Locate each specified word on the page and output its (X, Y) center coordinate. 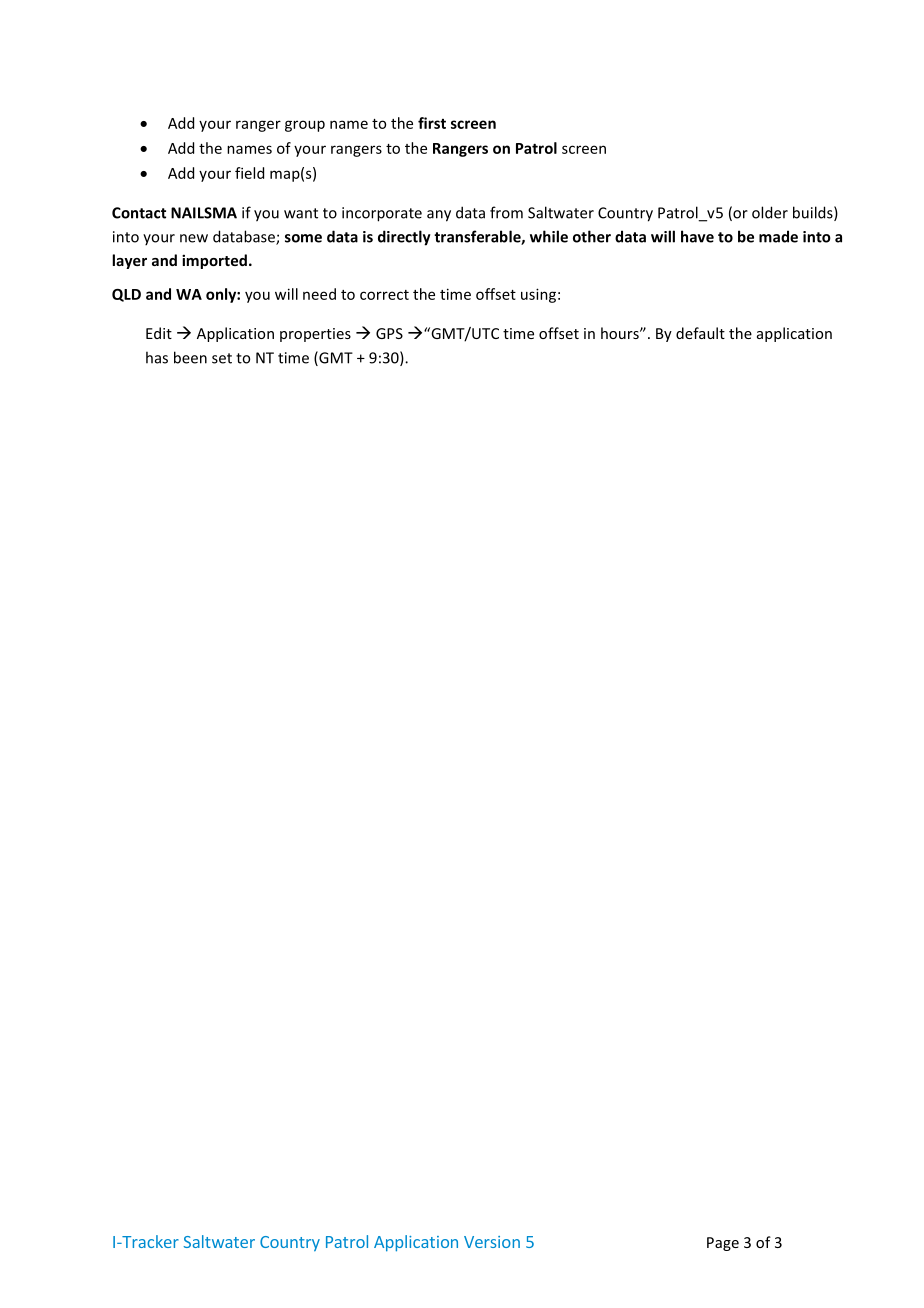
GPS (389, 333)
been (190, 357)
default (700, 333)
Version (492, 1242)
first (432, 123)
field (249, 173)
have (697, 236)
